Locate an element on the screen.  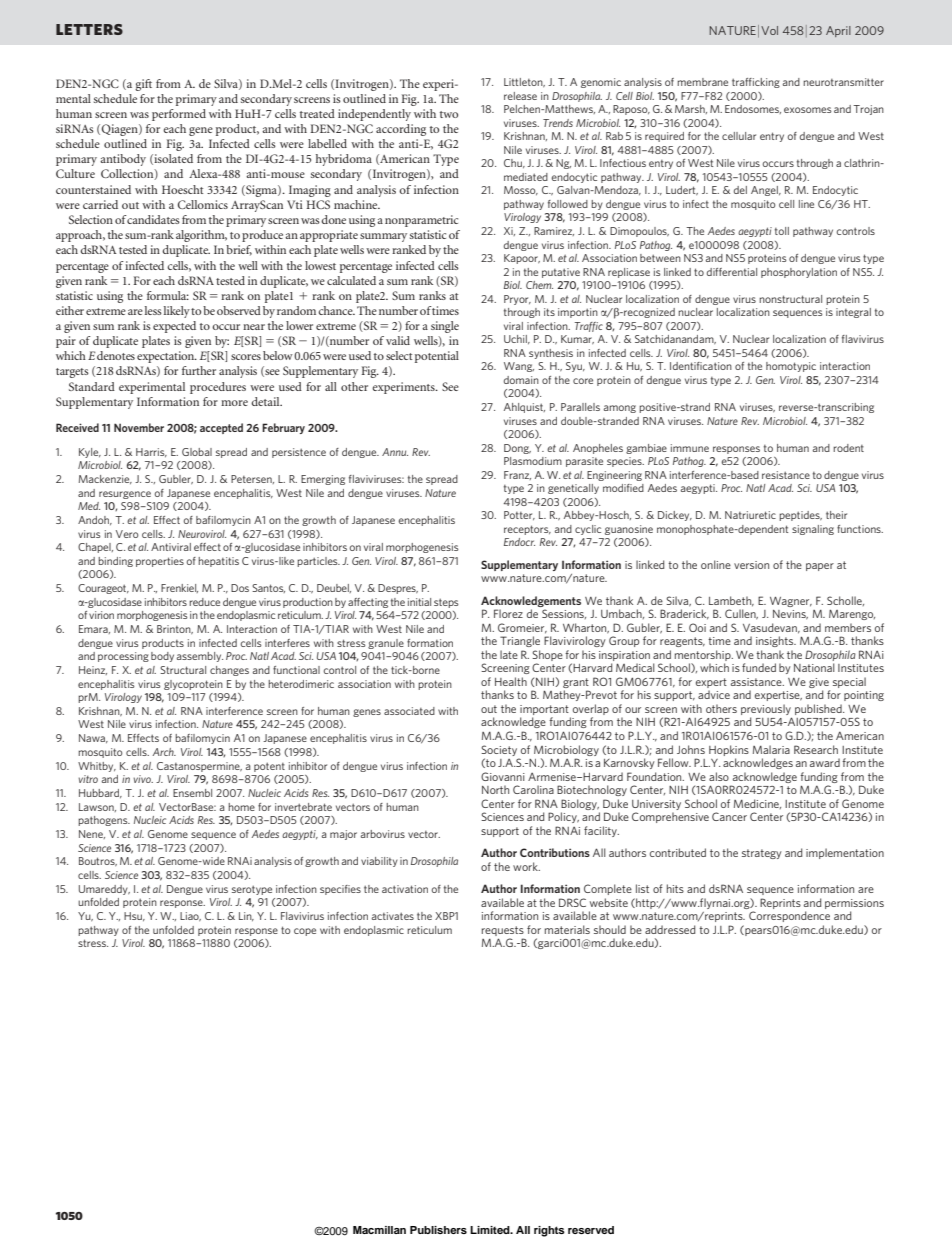
insights is located at coordinates (776, 641).
